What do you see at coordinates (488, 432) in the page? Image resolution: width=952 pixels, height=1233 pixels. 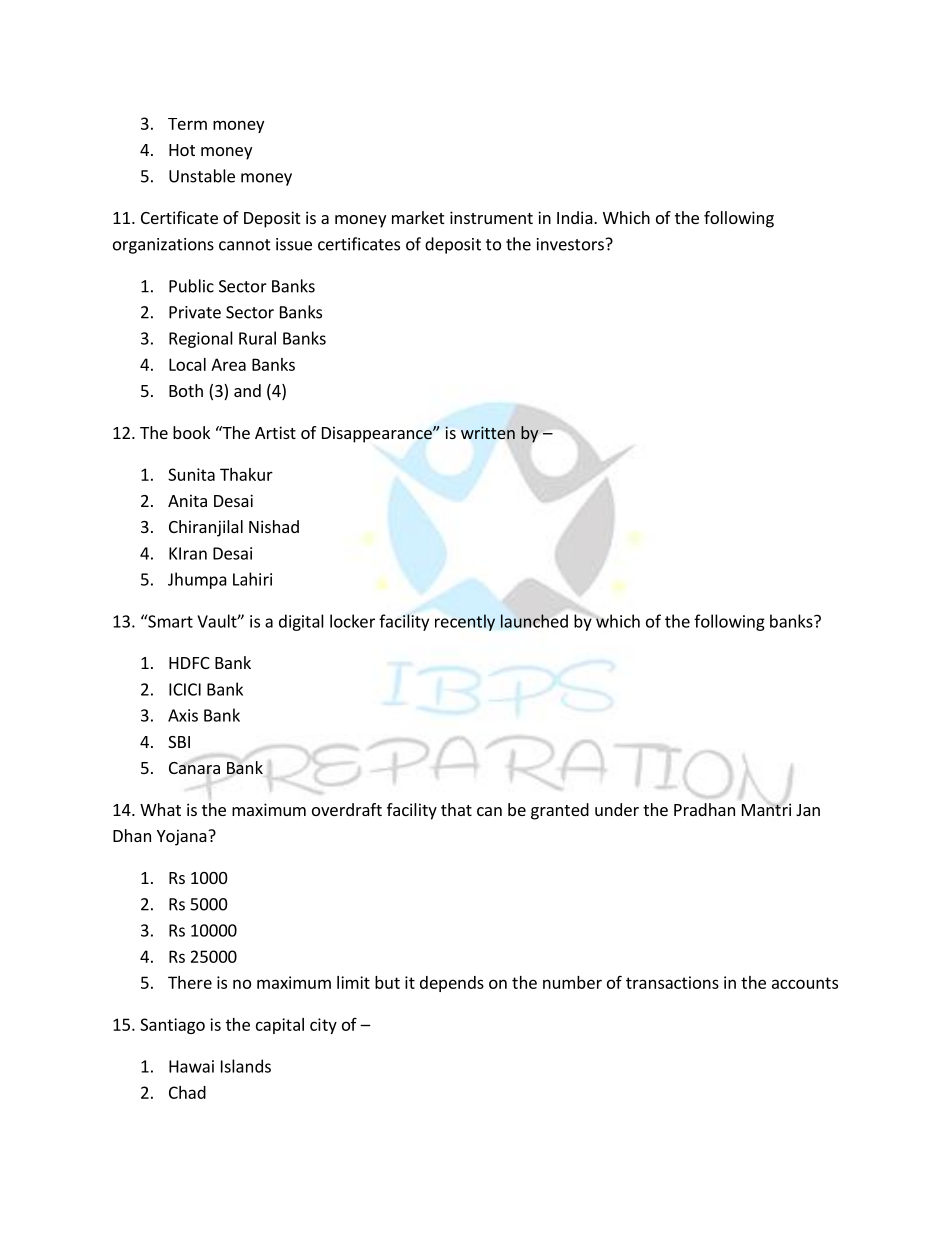 I see `written` at bounding box center [488, 432].
